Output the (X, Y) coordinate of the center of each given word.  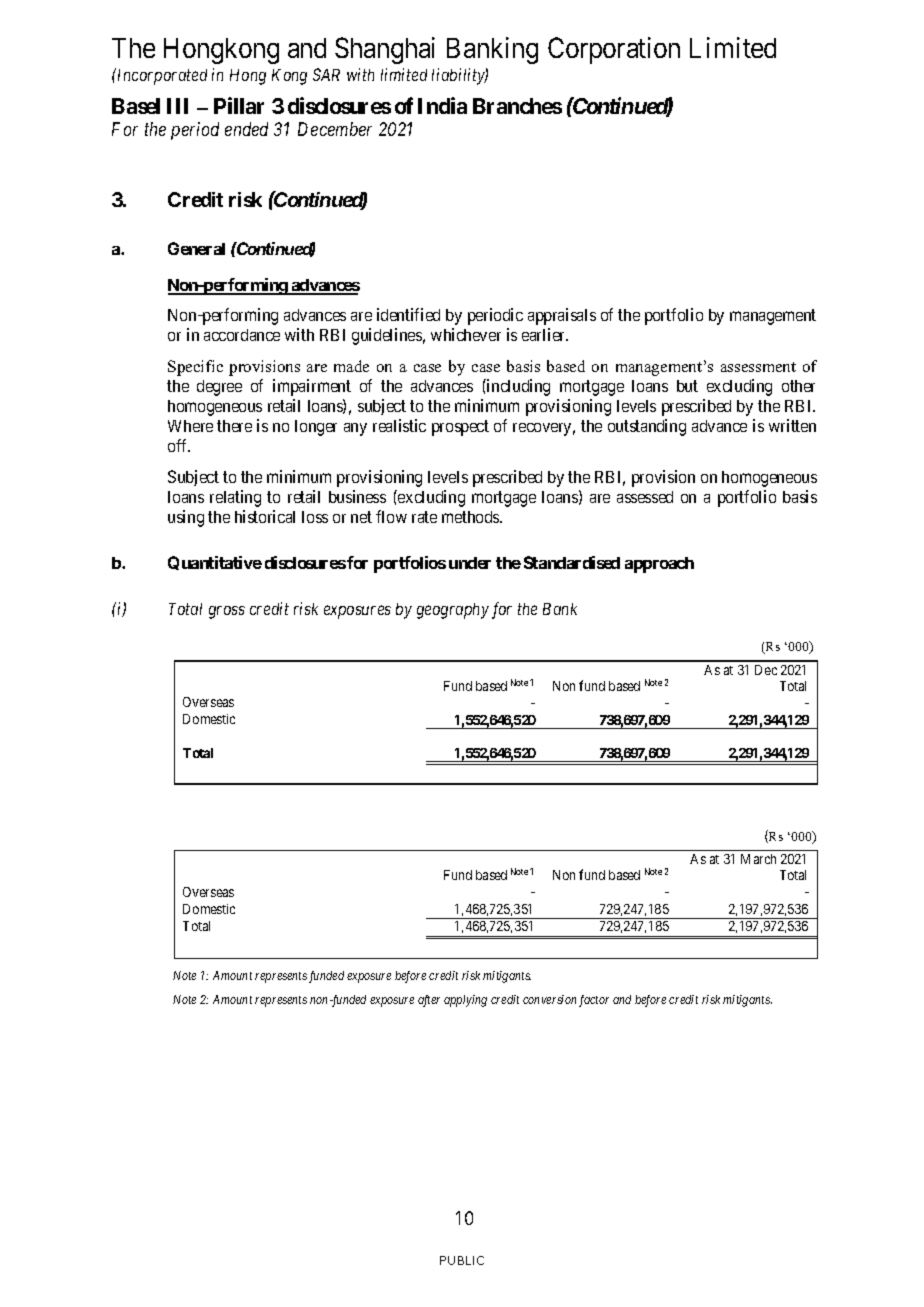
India (442, 105)
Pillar (239, 105)
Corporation (614, 50)
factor (594, 1001)
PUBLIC (462, 1260)
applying (465, 1001)
